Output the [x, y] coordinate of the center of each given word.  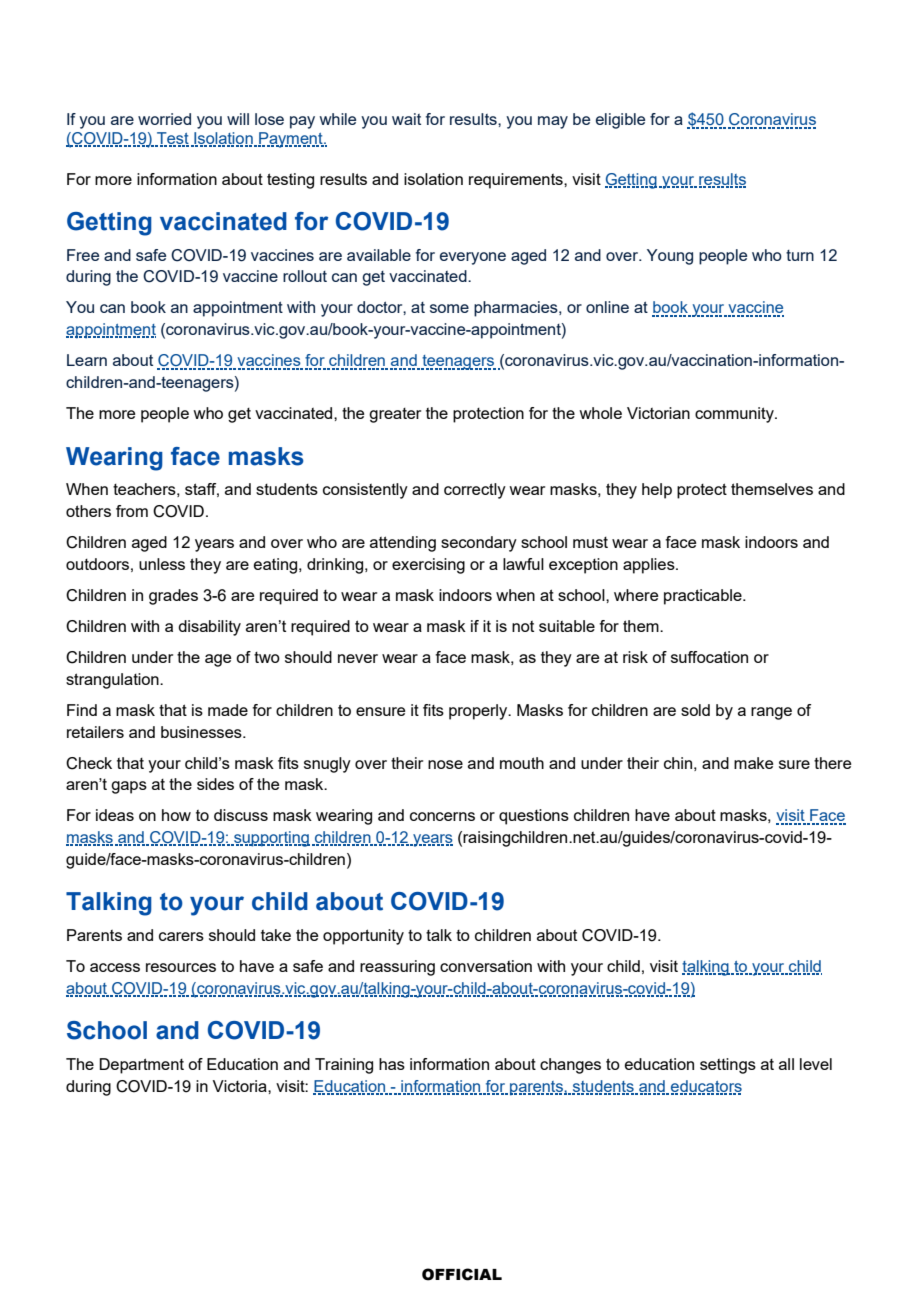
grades [173, 597]
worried [164, 119]
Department [141, 1066]
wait [406, 119]
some [449, 308]
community [735, 415]
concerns [442, 816]
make [753, 763]
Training [344, 1066]
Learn [87, 360]
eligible [620, 121]
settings [728, 1066]
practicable [704, 597]
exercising [428, 566]
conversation [486, 966]
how [176, 815]
